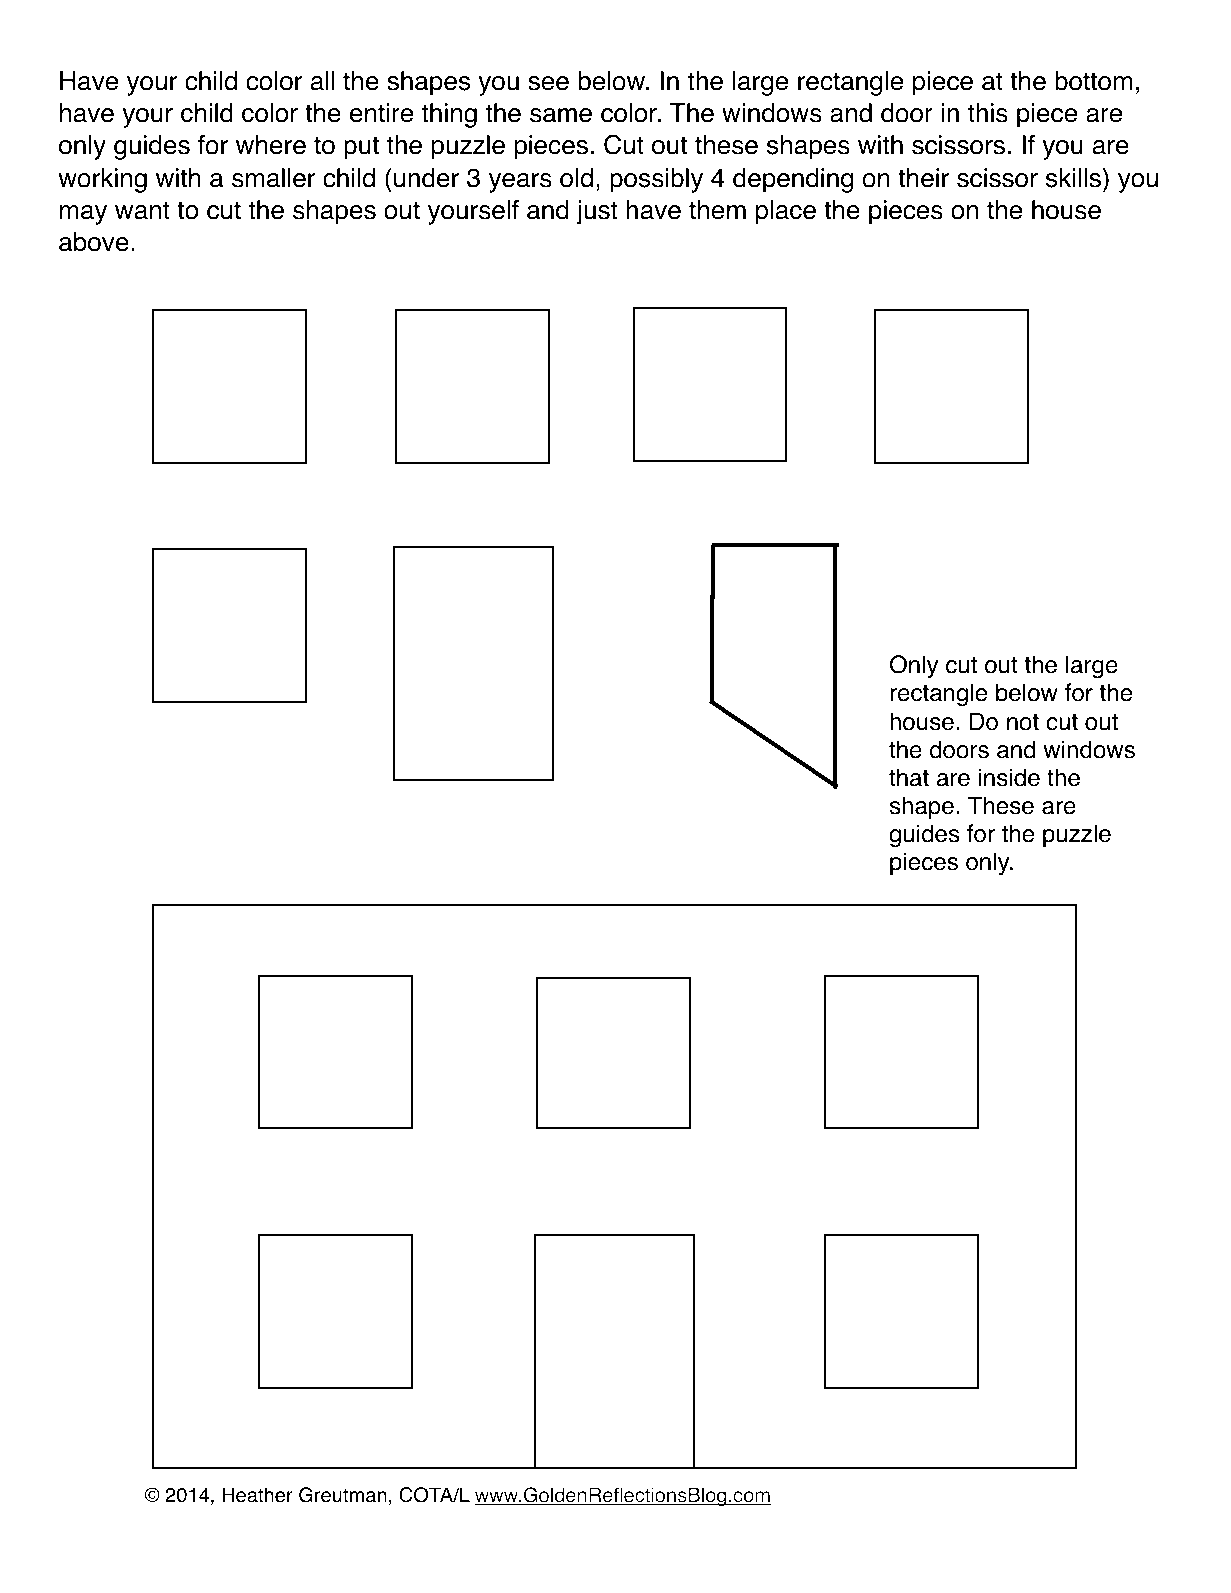 The height and width of the screenshot is (1593, 1231). Describe the element at coordinates (717, 210) in the screenshot. I see `them` at that location.
